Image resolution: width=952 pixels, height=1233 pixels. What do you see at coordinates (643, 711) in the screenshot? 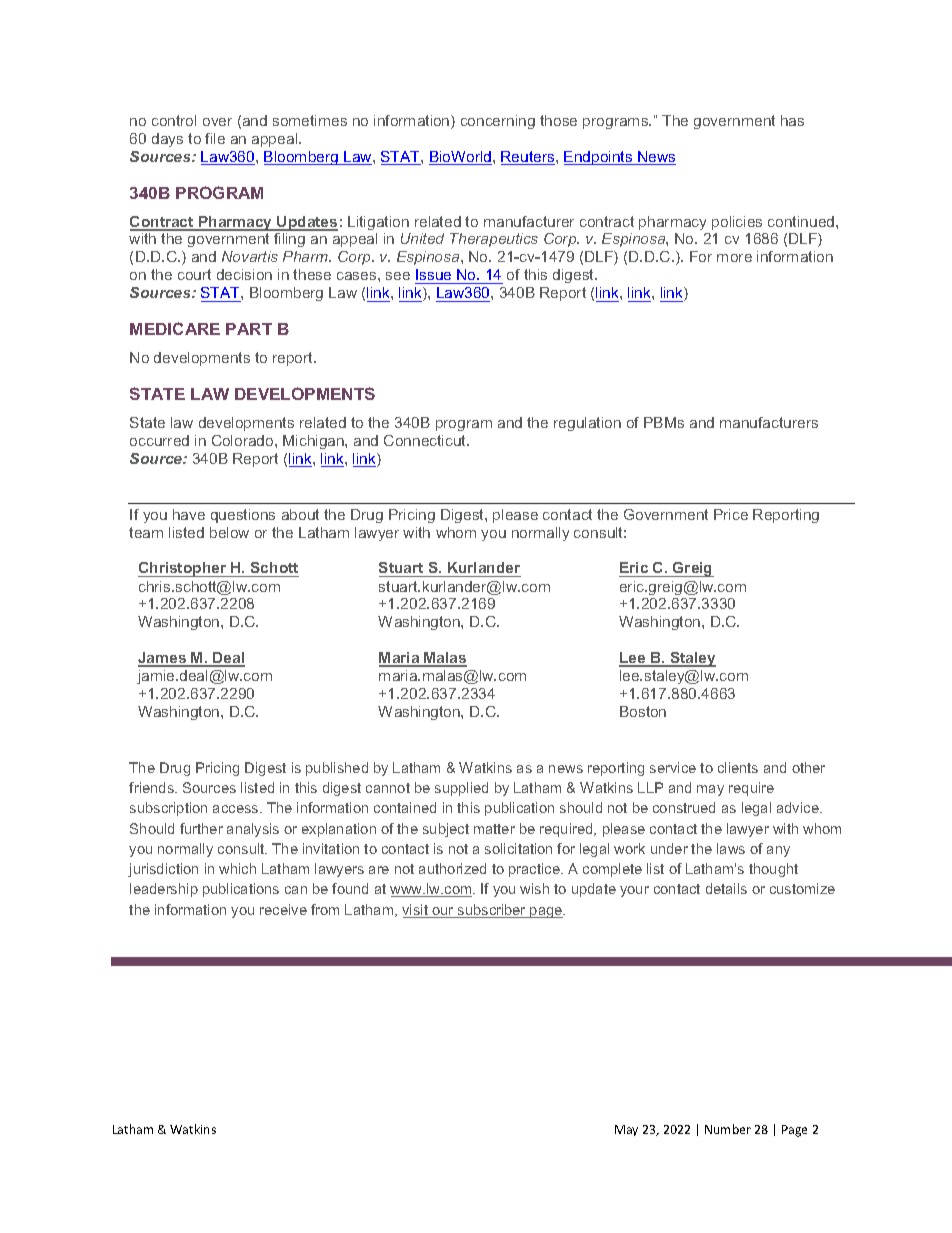
I see `Boston` at bounding box center [643, 711].
